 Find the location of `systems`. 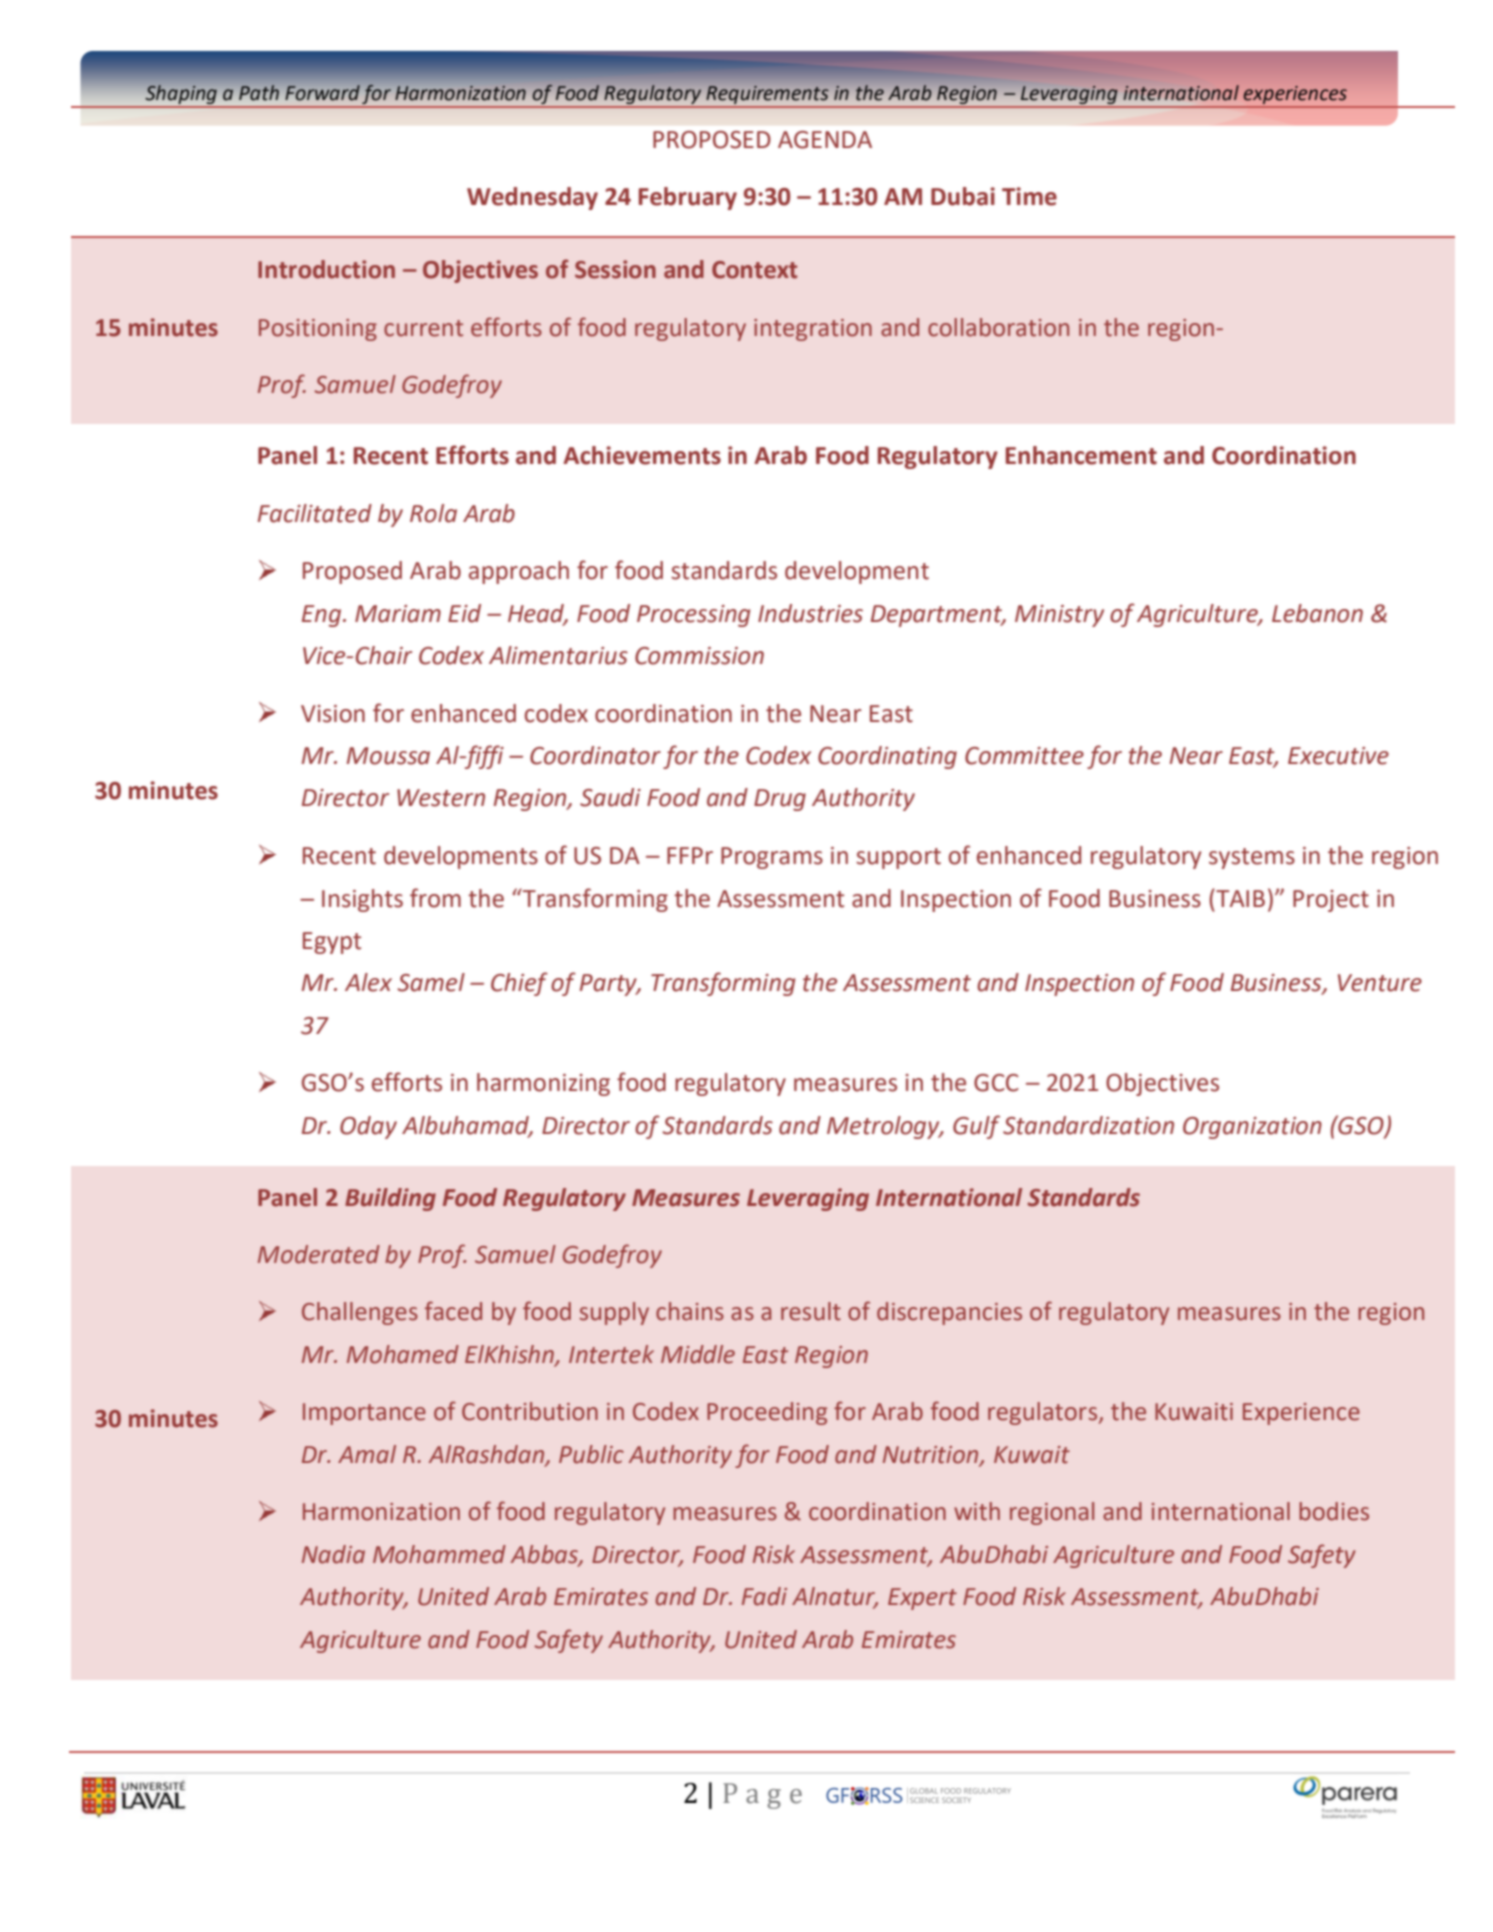

systems is located at coordinates (1252, 858).
